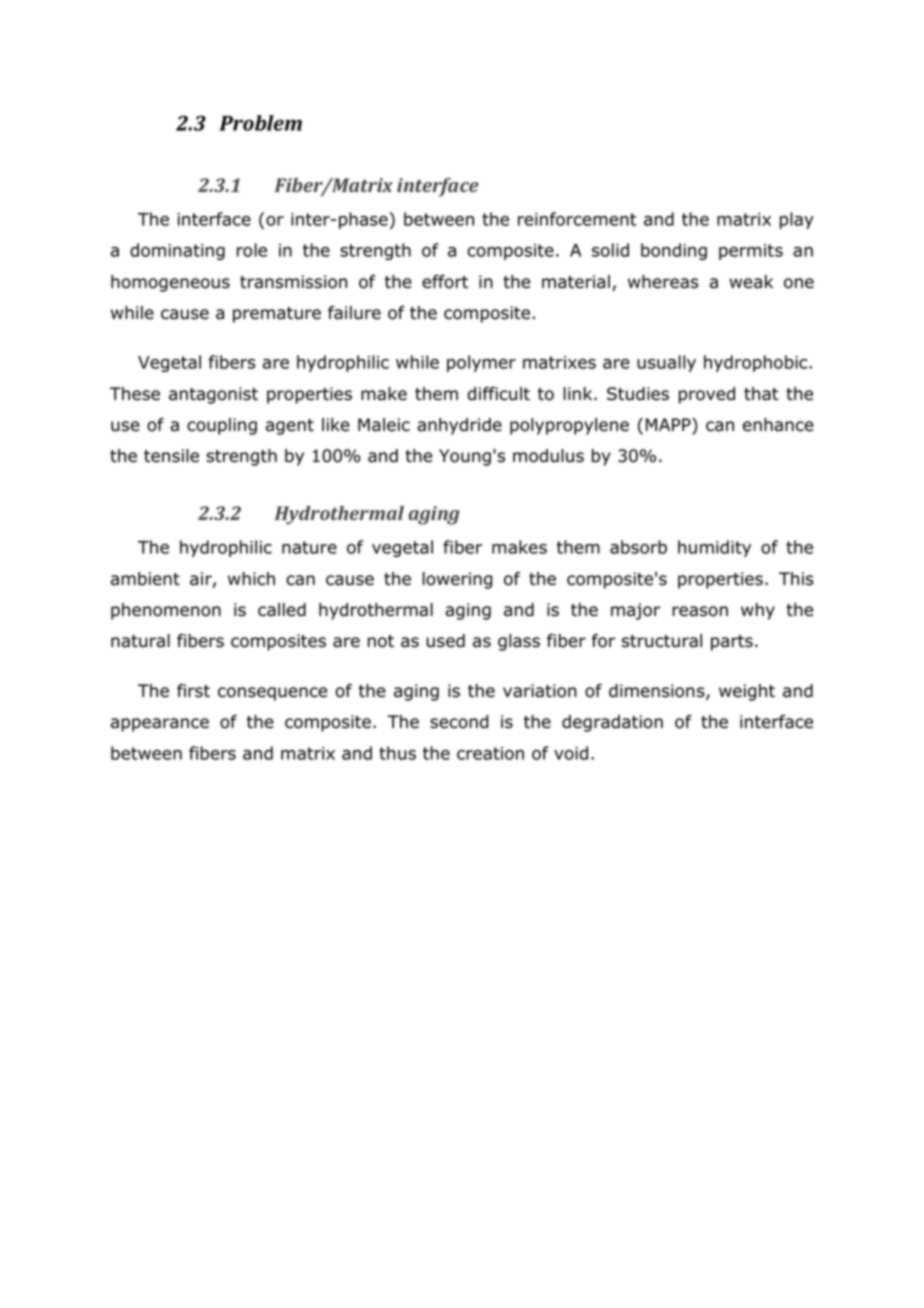 The image size is (924, 1308). What do you see at coordinates (260, 123) in the screenshot?
I see `Problem` at bounding box center [260, 123].
